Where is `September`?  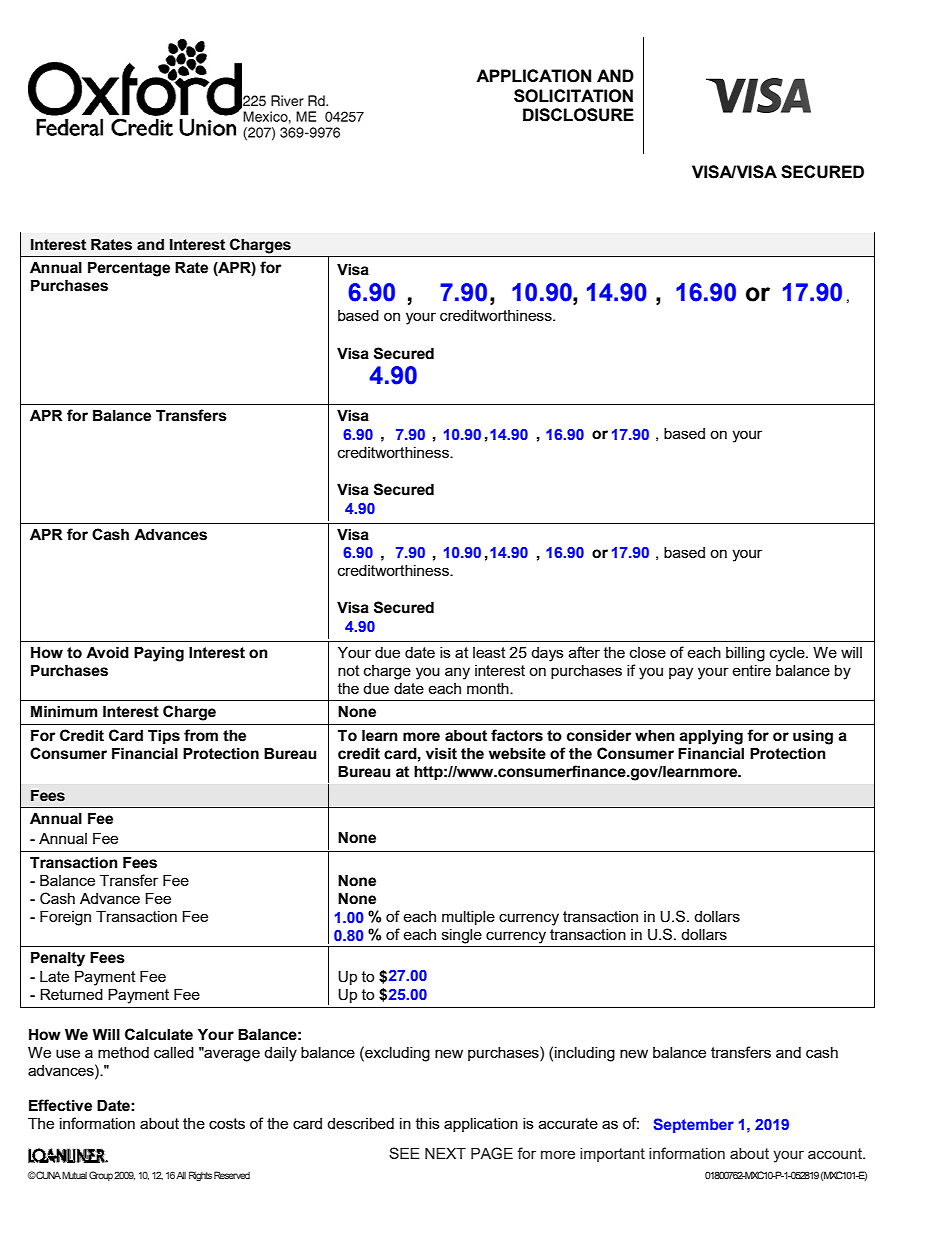
September is located at coordinates (693, 1125).
